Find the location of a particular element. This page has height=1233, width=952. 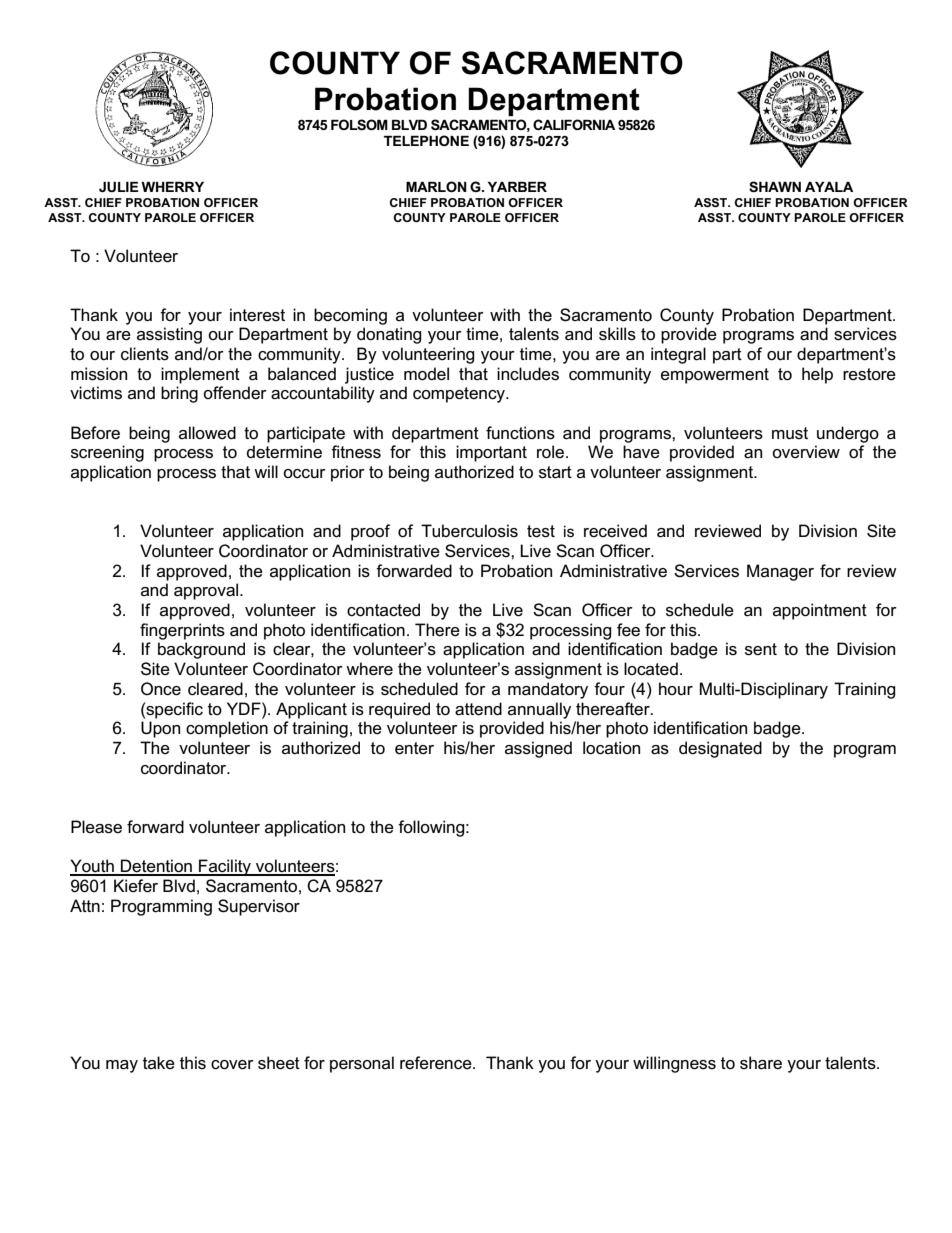

JULIE is located at coordinates (119, 187).
